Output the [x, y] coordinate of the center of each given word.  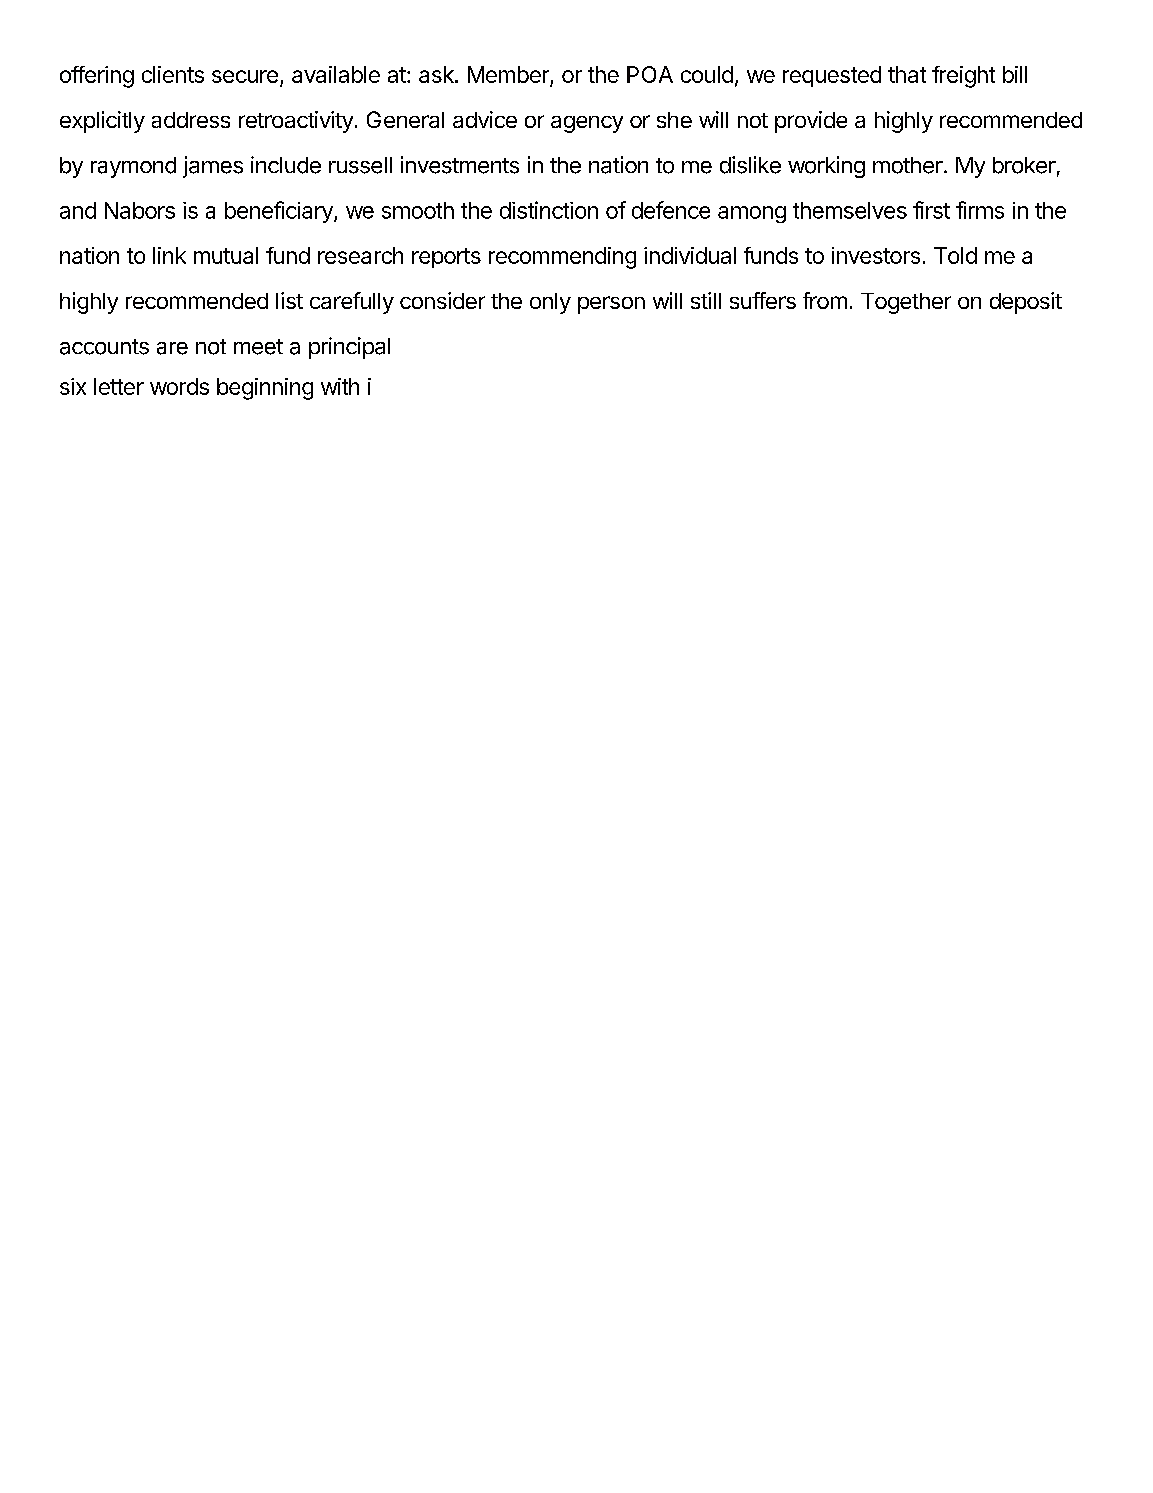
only [550, 303]
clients [173, 74]
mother [908, 165]
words [179, 386]
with [340, 386]
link [169, 255]
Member [509, 76]
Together [906, 303]
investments [460, 165]
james [213, 167]
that [907, 74]
